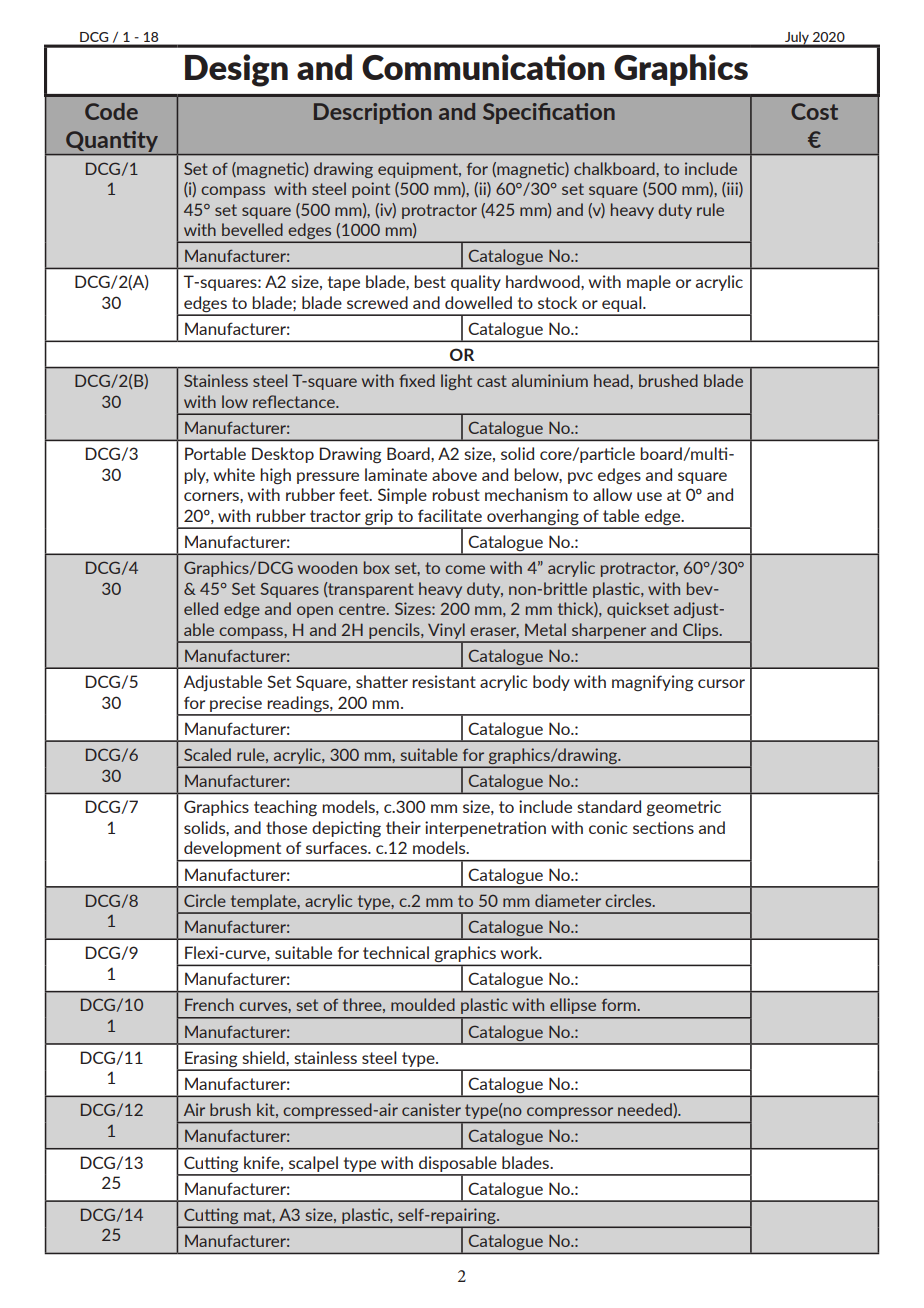 Image resolution: width=924 pixels, height=1308 pixels. What do you see at coordinates (721, 683) in the screenshot?
I see `cursor` at bounding box center [721, 683].
